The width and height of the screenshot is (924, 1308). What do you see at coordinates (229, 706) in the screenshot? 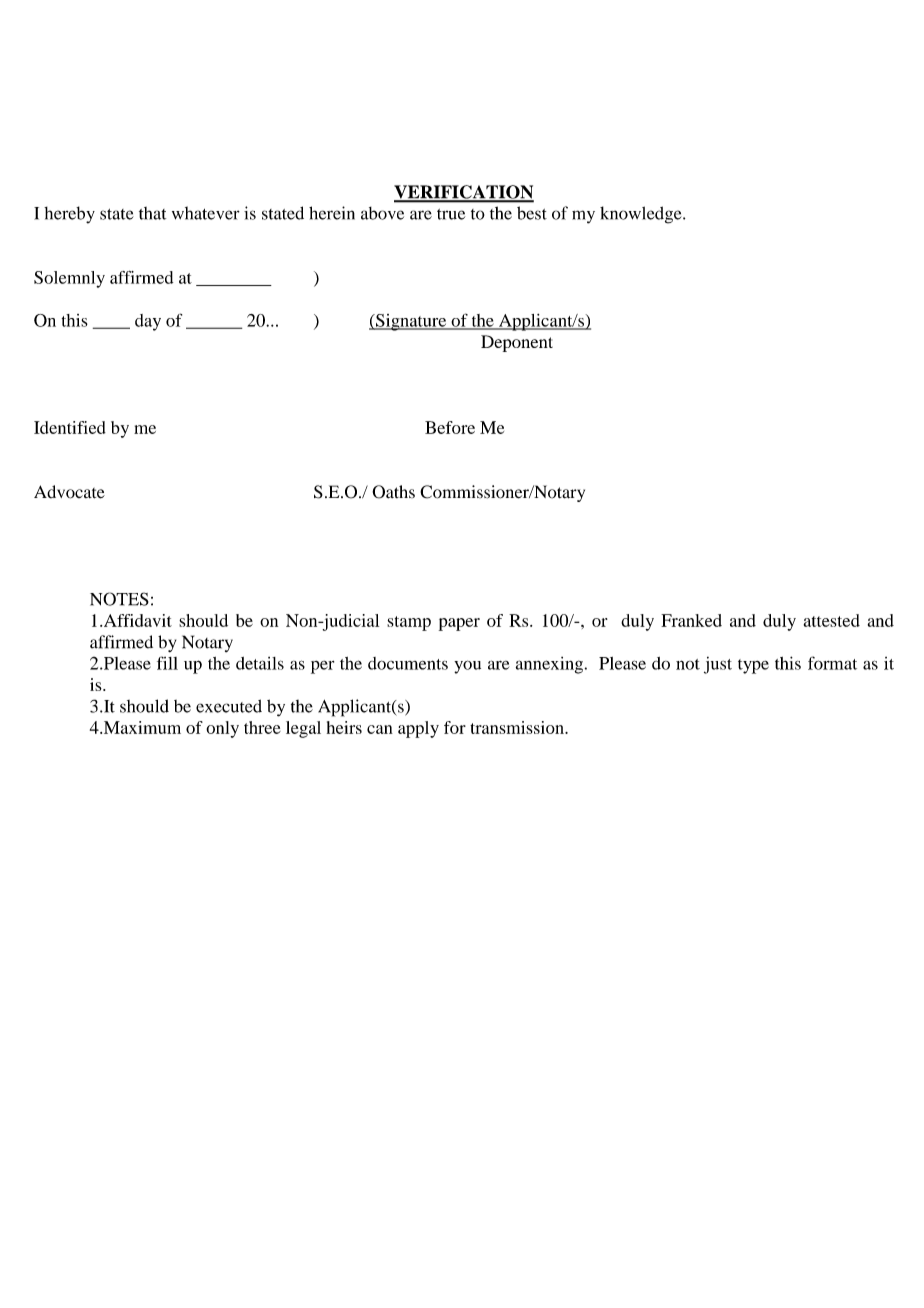
I see `executed` at bounding box center [229, 706].
